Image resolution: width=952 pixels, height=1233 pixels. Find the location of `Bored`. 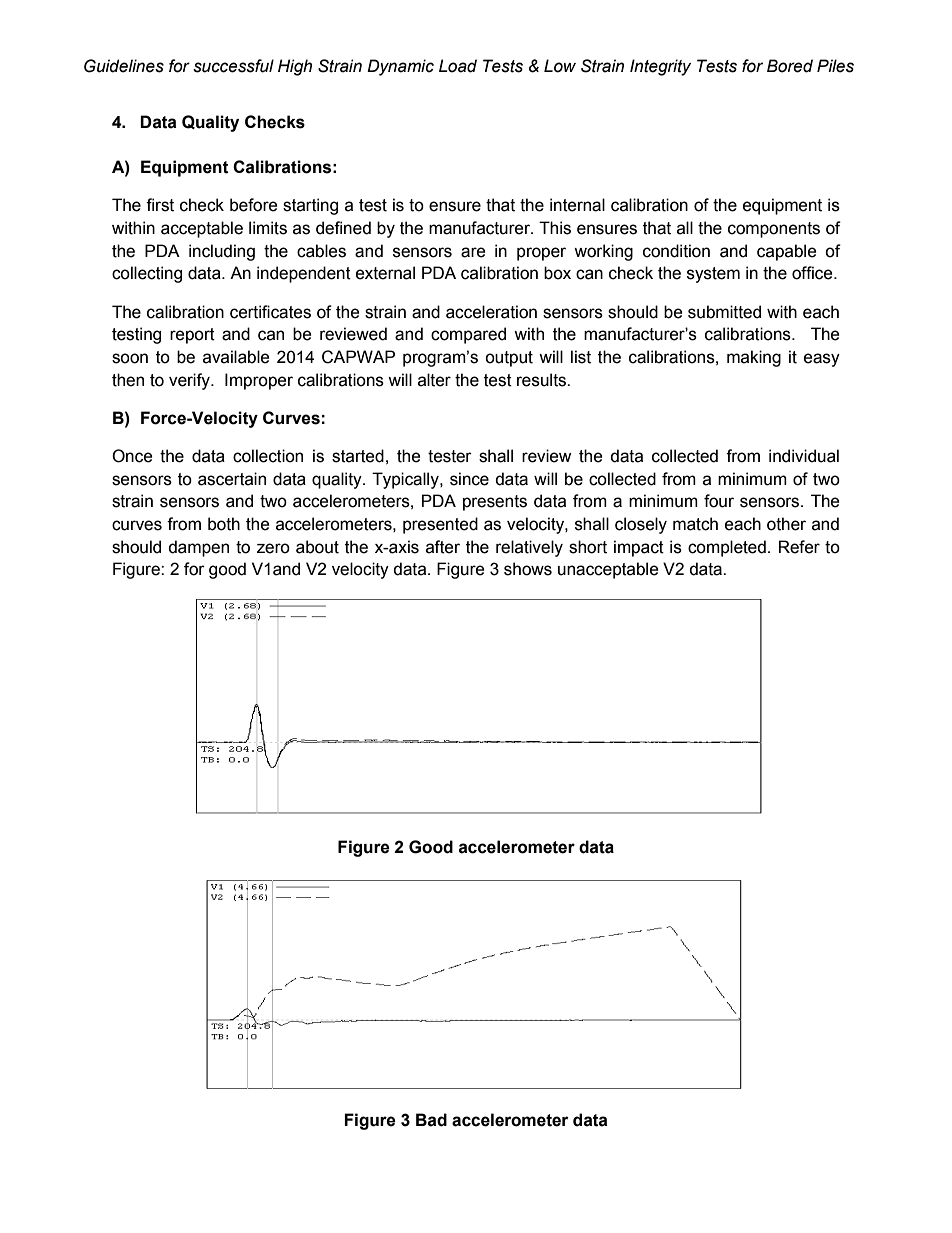

Bored is located at coordinates (790, 66).
